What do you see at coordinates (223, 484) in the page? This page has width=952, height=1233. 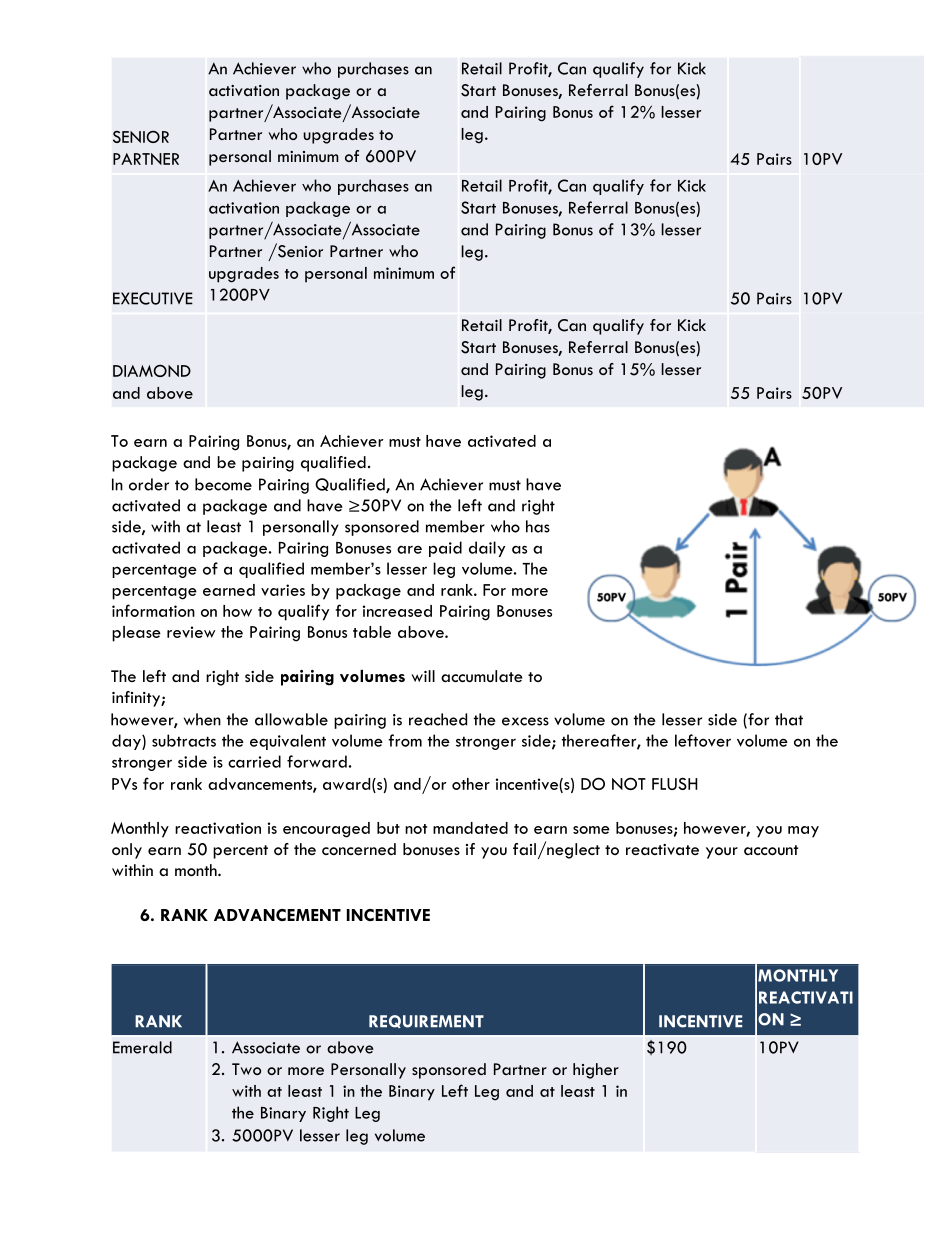 I see `become` at bounding box center [223, 484].
